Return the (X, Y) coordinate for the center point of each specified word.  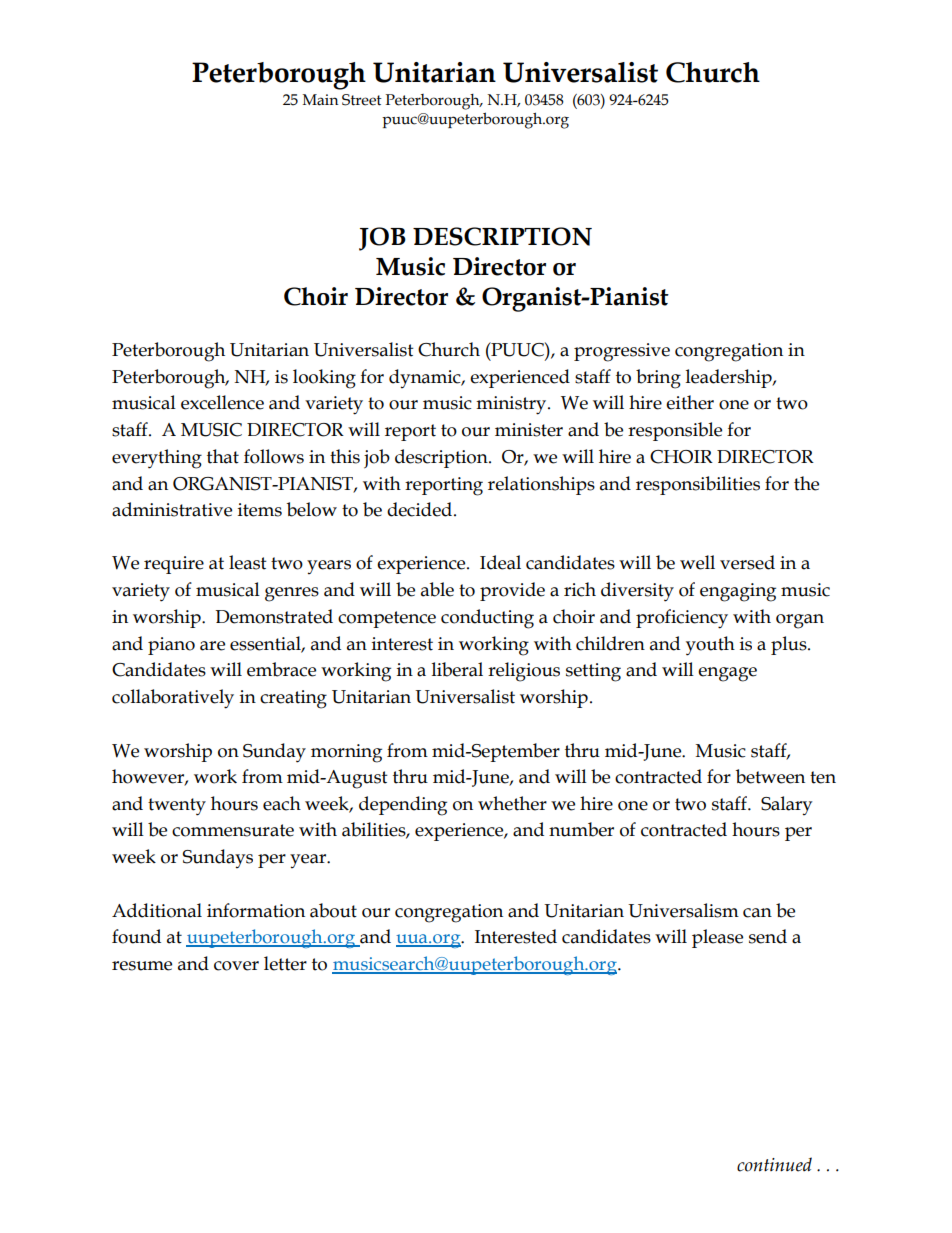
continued (774, 1164)
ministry (512, 405)
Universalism (683, 910)
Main (320, 100)
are (212, 646)
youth (710, 646)
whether (512, 803)
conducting (487, 619)
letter (285, 963)
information (256, 910)
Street (362, 100)
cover (236, 966)
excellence (222, 402)
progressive (622, 352)
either (690, 402)
